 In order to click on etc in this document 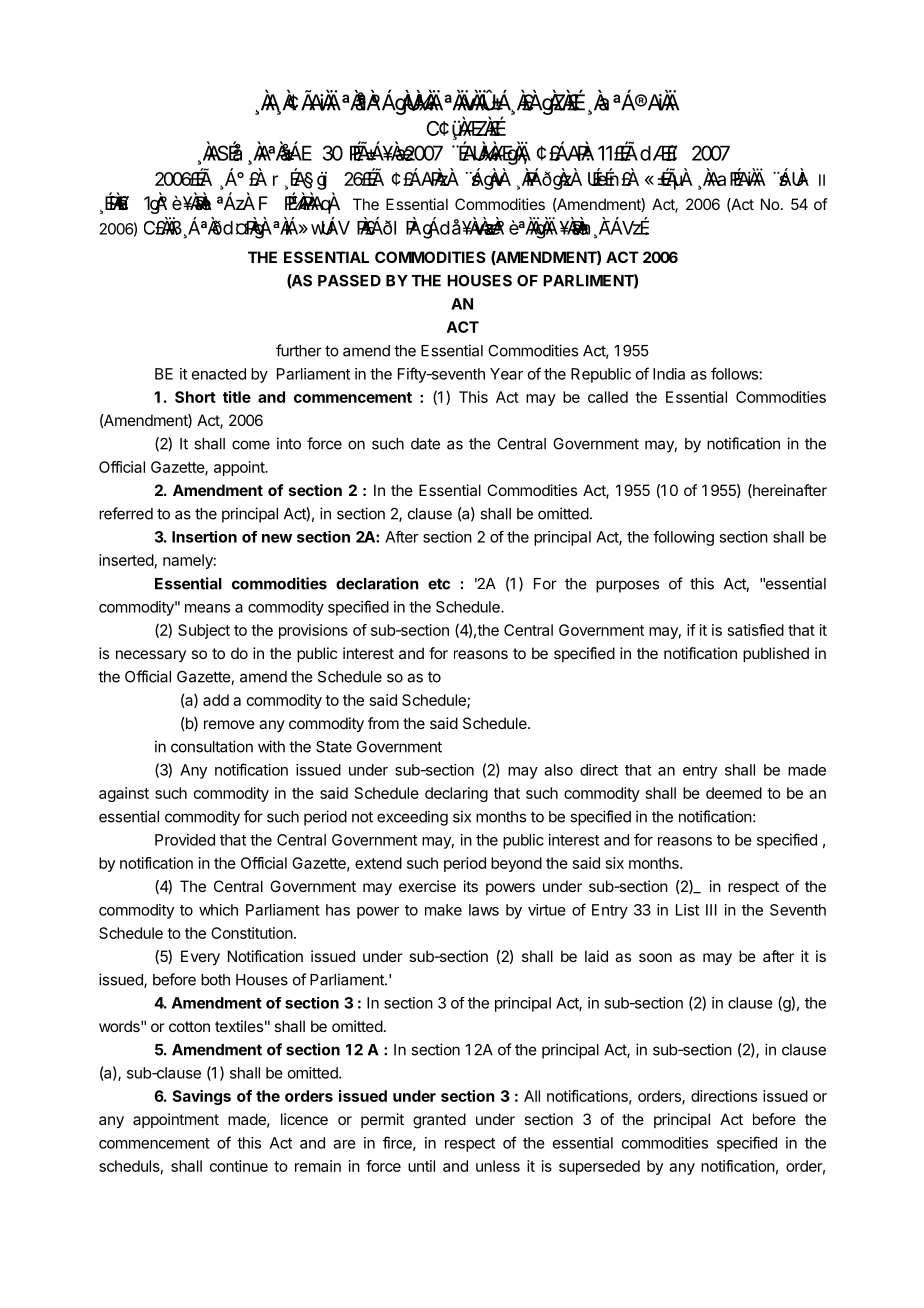, I will do `click(439, 584)`.
